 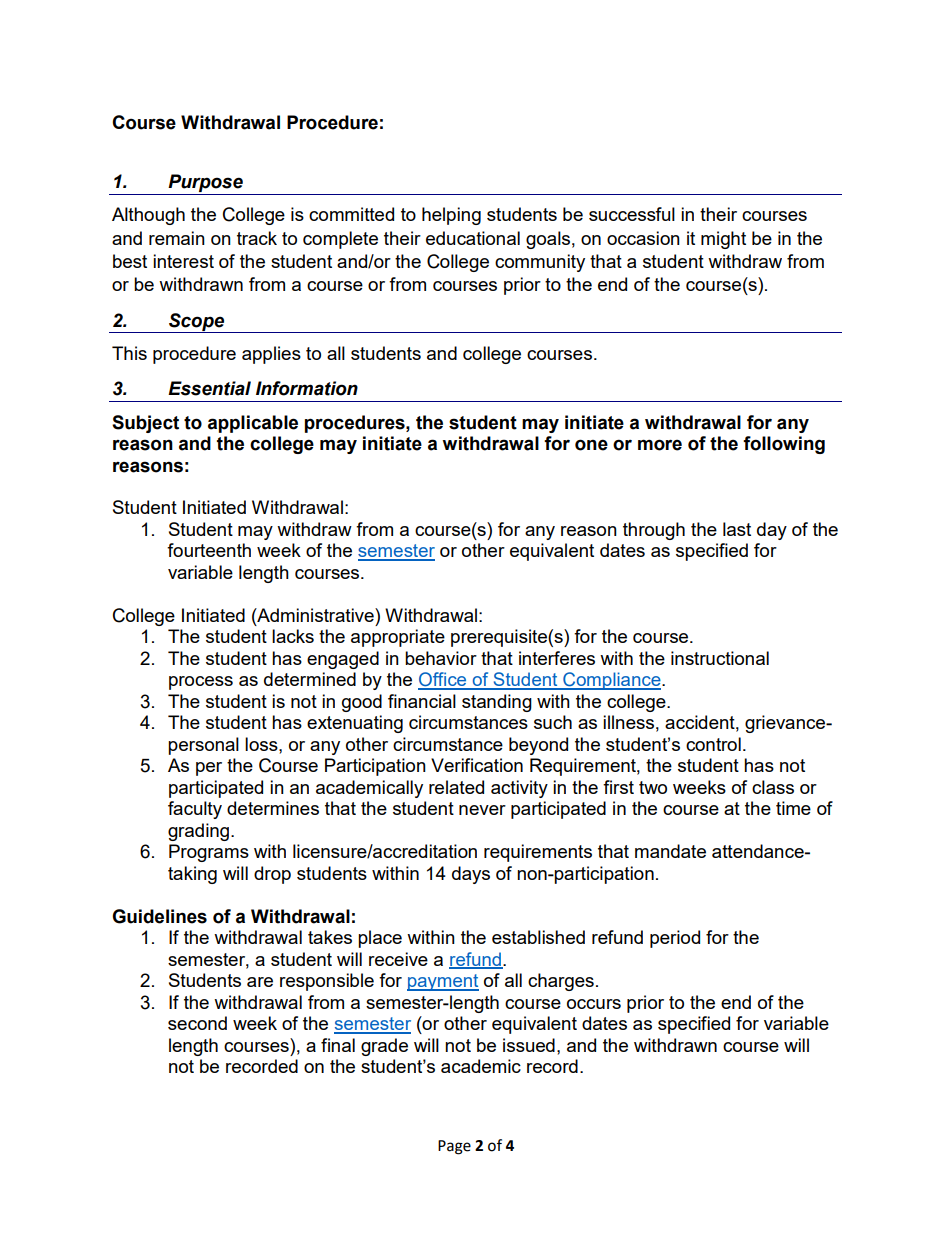 What do you see at coordinates (209, 550) in the page?
I see `fourteenth` at bounding box center [209, 550].
